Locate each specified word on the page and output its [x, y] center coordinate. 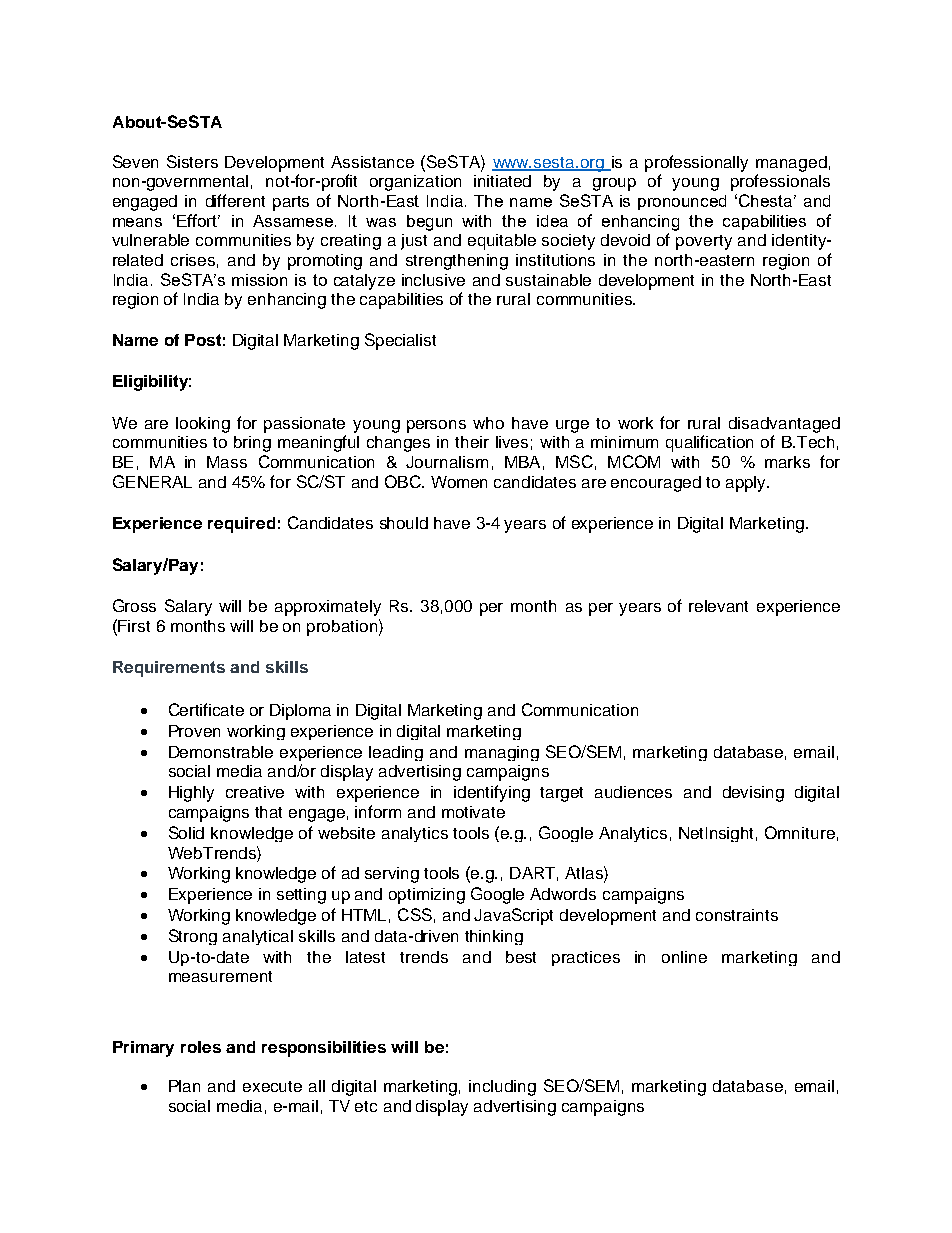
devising [753, 794]
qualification [709, 443]
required [241, 525]
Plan [184, 1086]
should [404, 523]
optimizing [427, 896]
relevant [718, 606]
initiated [502, 181]
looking [203, 425]
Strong [193, 937]
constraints [737, 915]
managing [502, 753]
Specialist [400, 341]
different [235, 200]
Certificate [206, 709]
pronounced [682, 202]
